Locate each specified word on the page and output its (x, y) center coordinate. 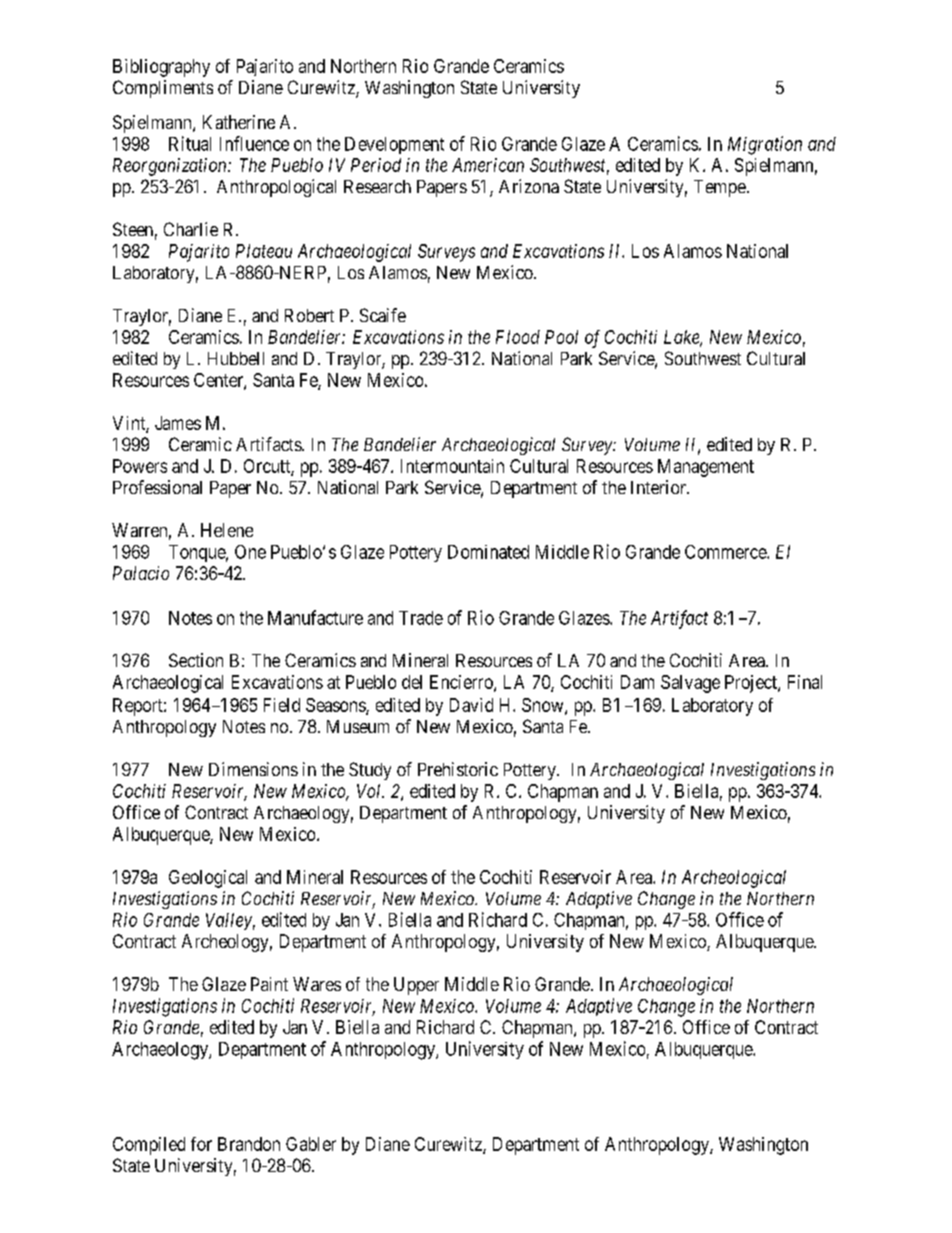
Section (196, 660)
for (201, 1144)
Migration (765, 145)
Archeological (734, 879)
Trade (421, 618)
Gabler (311, 1144)
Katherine (239, 122)
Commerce (726, 552)
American (488, 165)
